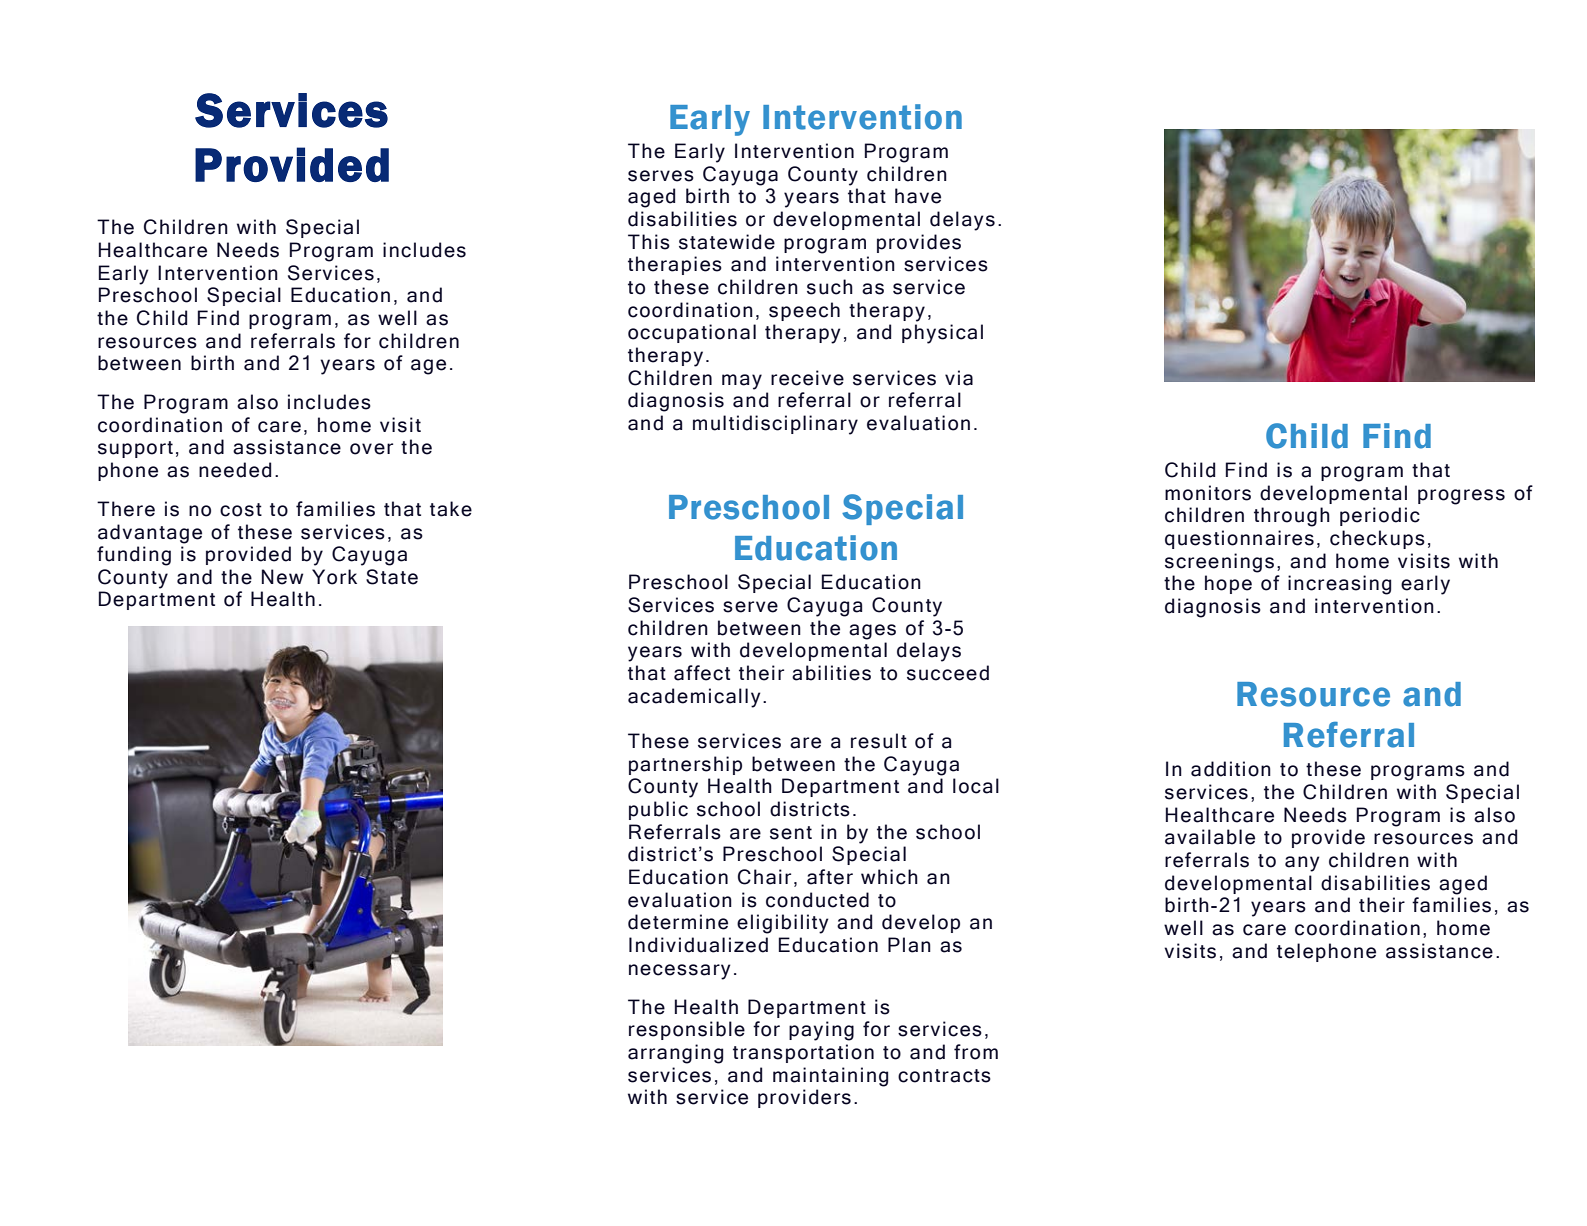 This image has width=1587, height=1226. What do you see at coordinates (775, 425) in the image?
I see `multidisciplinary` at bounding box center [775, 425].
